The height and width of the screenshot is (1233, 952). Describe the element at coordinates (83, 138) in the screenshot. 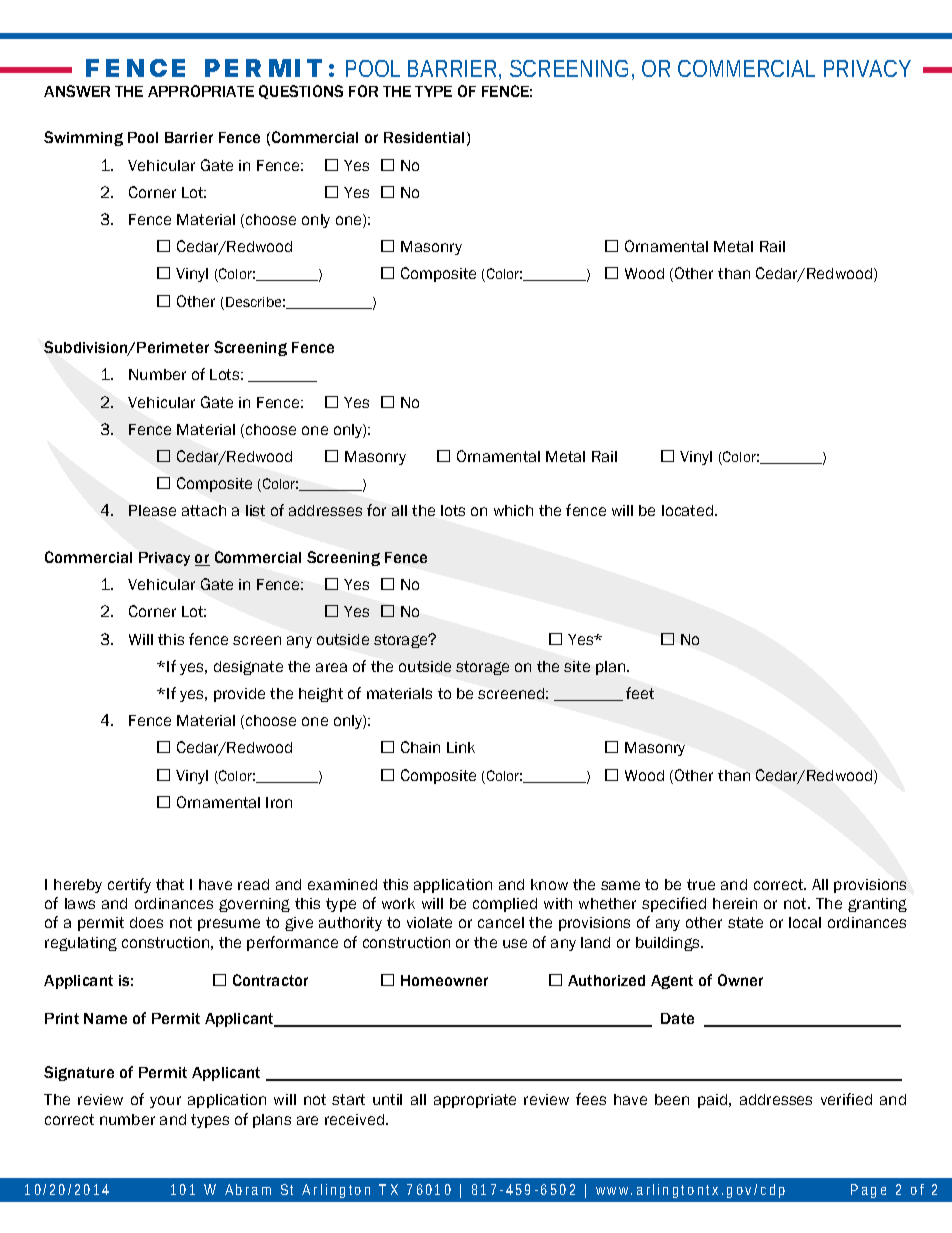

I see `Swimming` at that location.
